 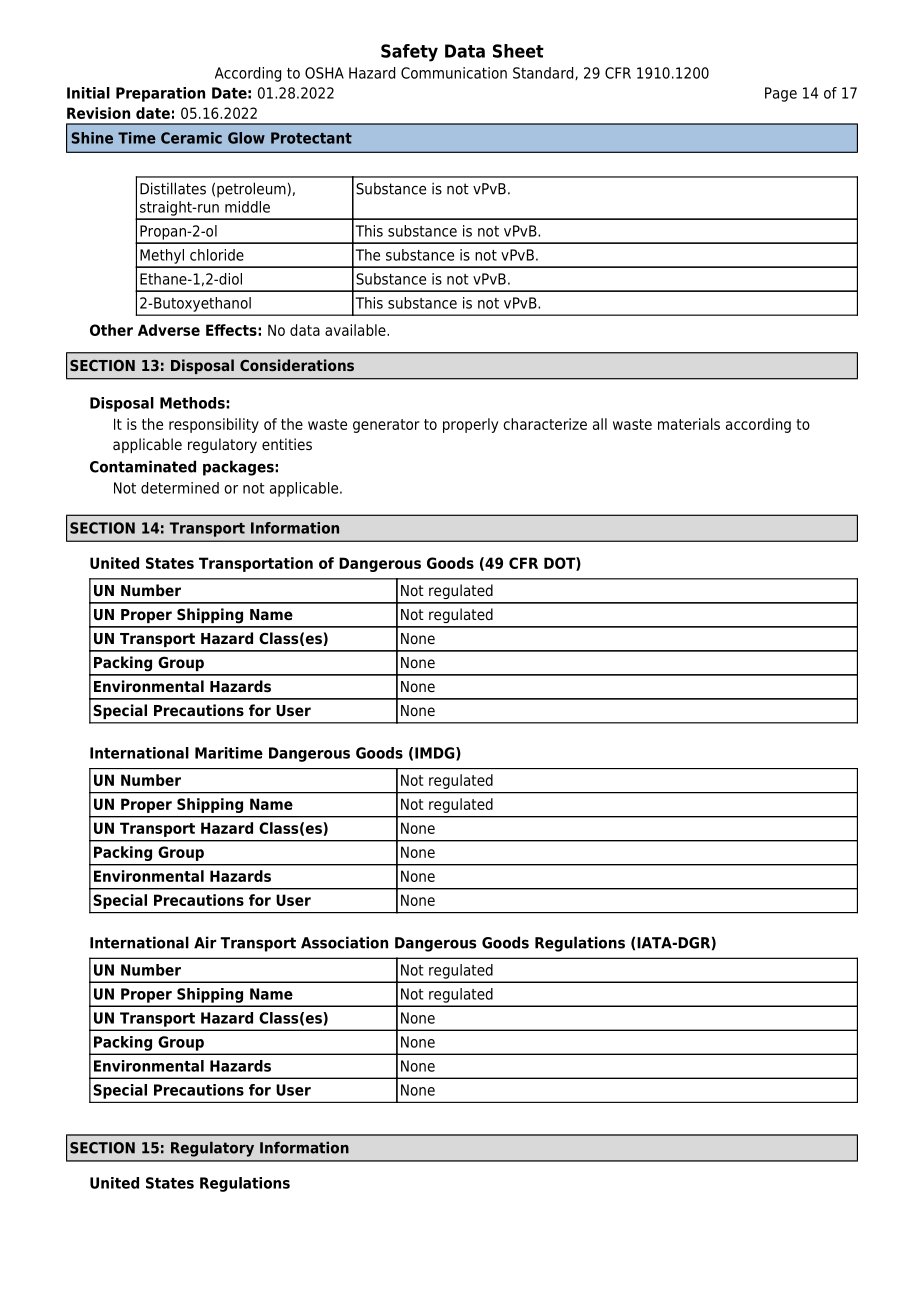 I want to click on generator, so click(x=386, y=426).
